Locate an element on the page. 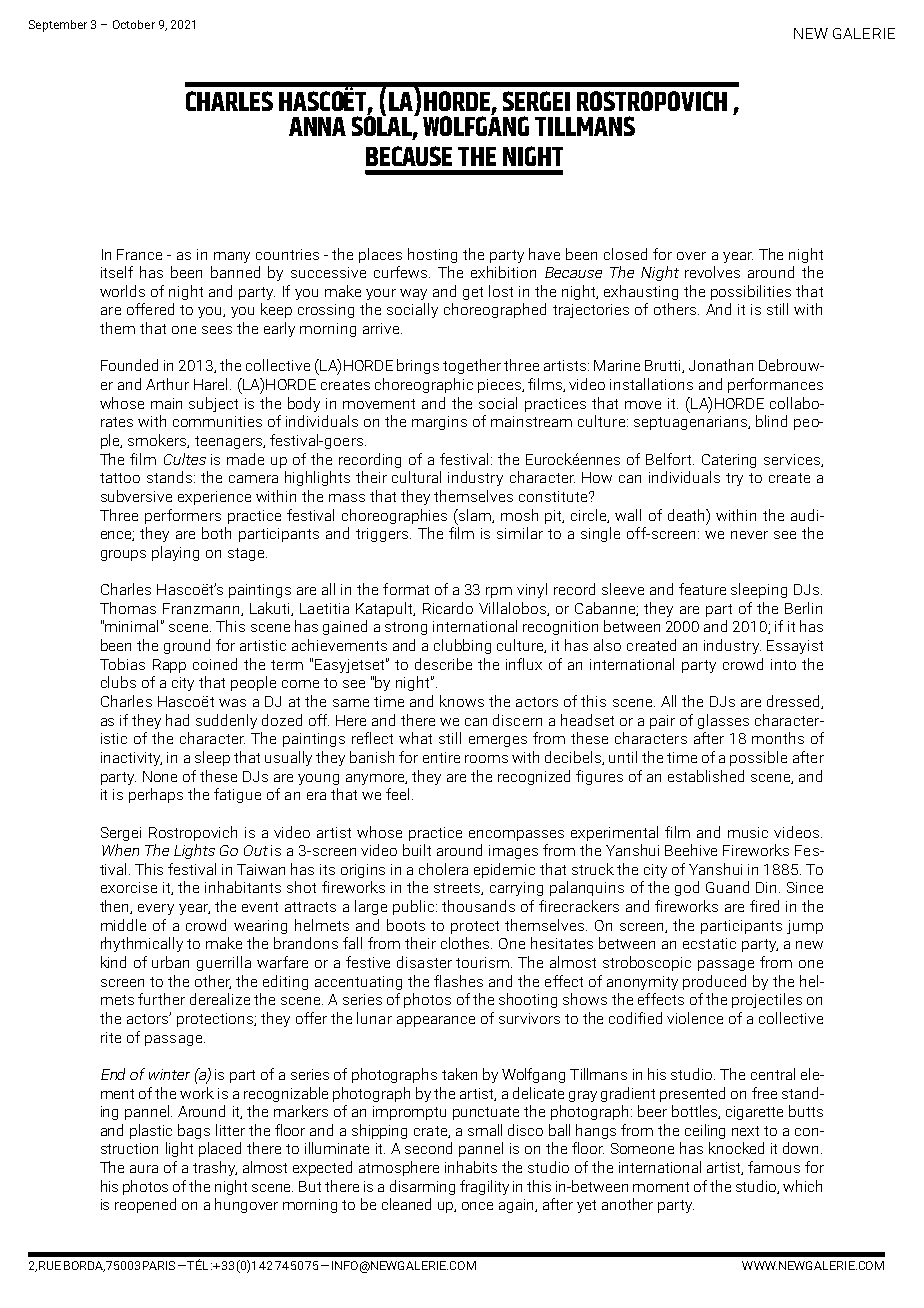 The width and height of the document is (924, 1308). Anna is located at coordinates (317, 126).
